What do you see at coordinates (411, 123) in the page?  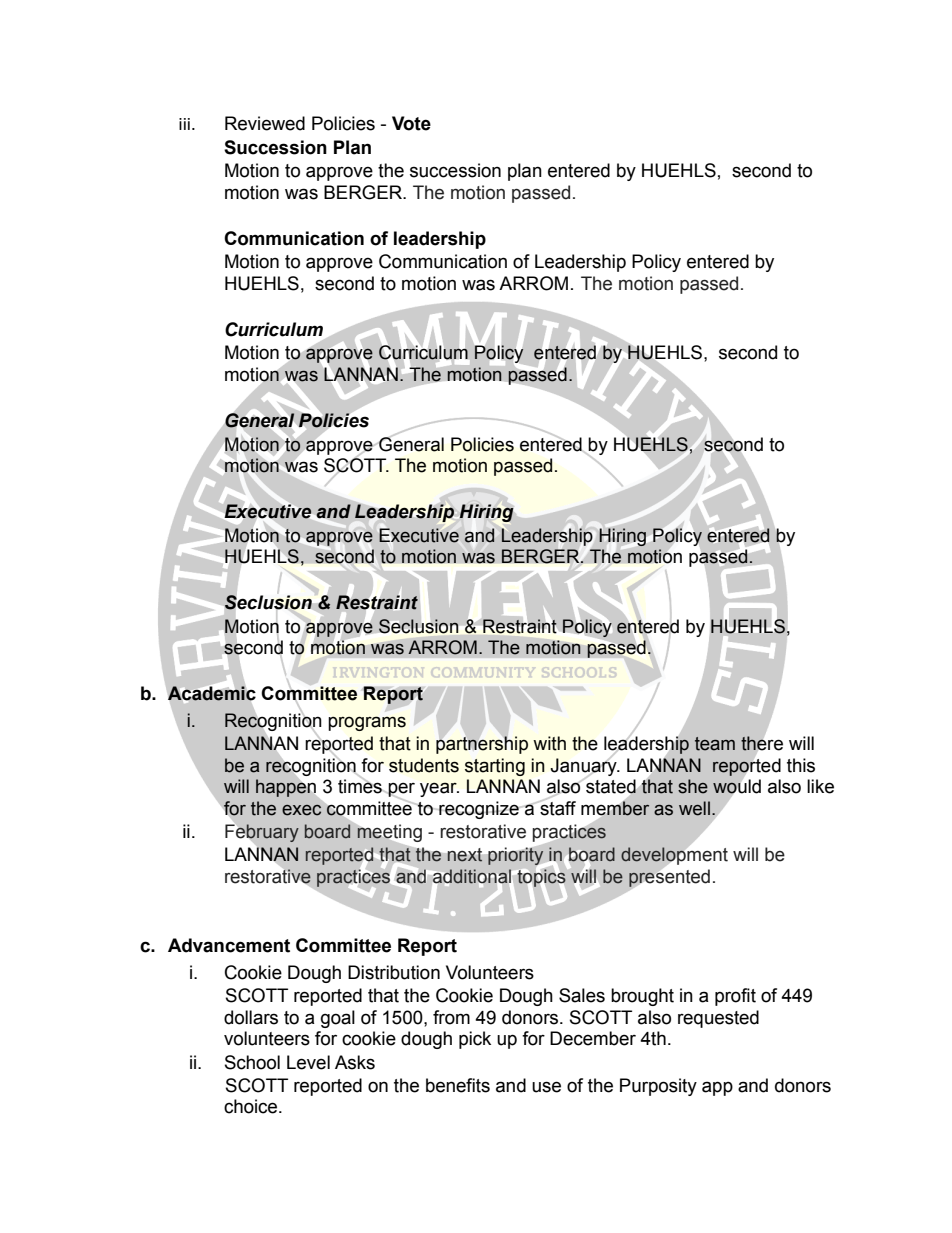 I see `Vote` at bounding box center [411, 123].
